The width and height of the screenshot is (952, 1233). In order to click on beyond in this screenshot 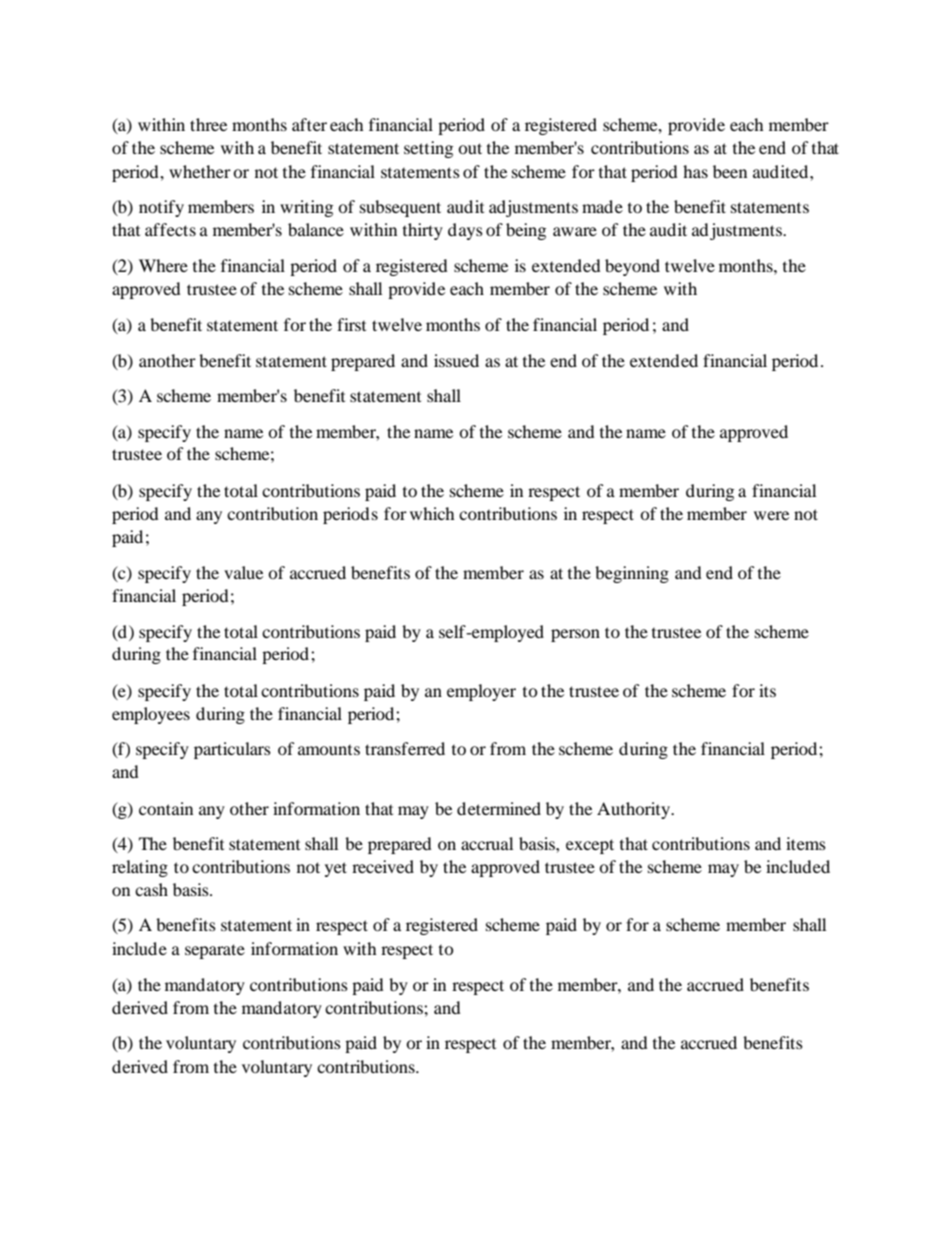, I will do `click(632, 267)`.
